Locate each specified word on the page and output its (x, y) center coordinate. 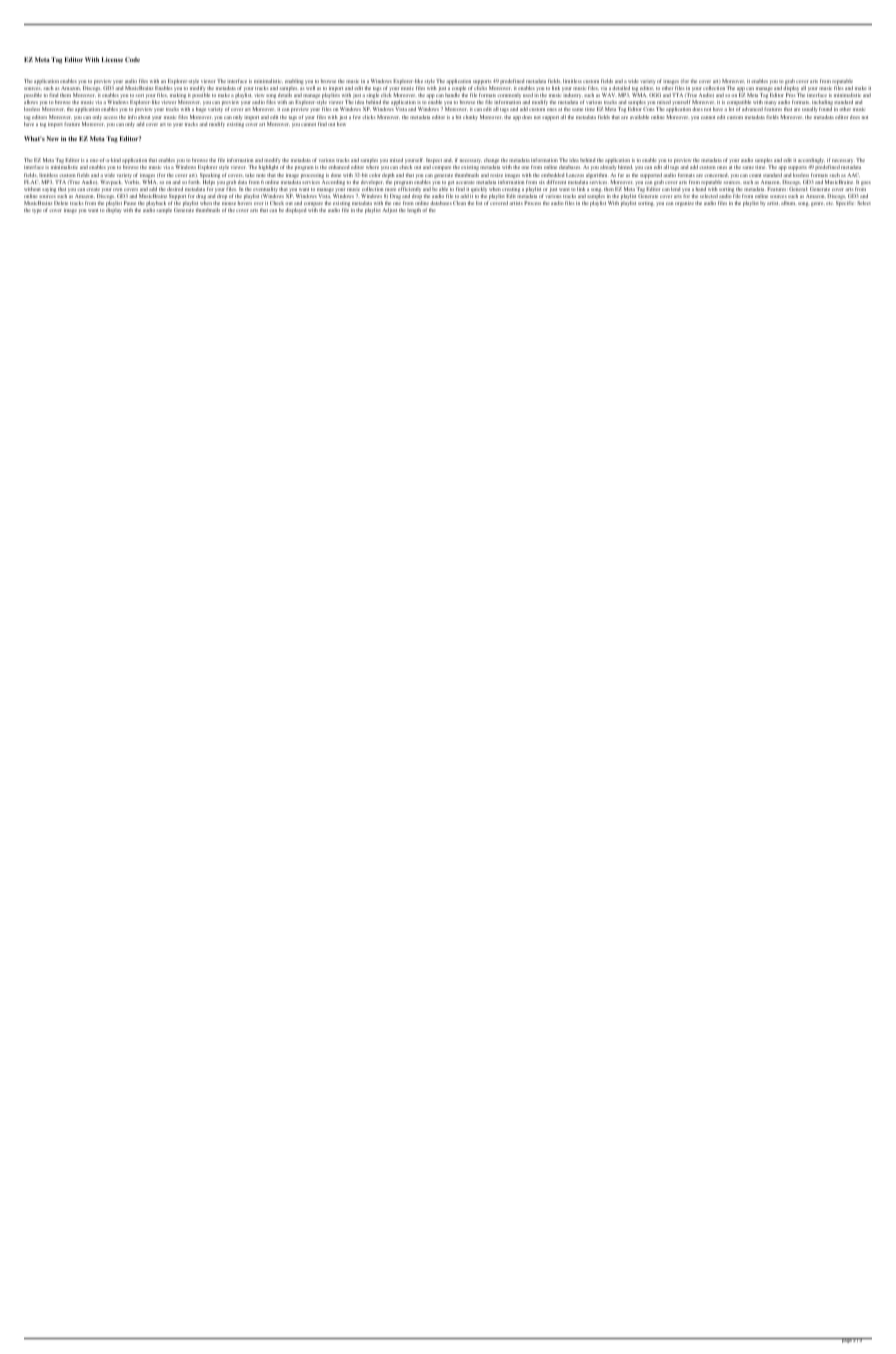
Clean (459, 203)
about (144, 117)
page (846, 1340)
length (414, 210)
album (788, 203)
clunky (470, 117)
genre (818, 204)
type (37, 211)
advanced (752, 109)
